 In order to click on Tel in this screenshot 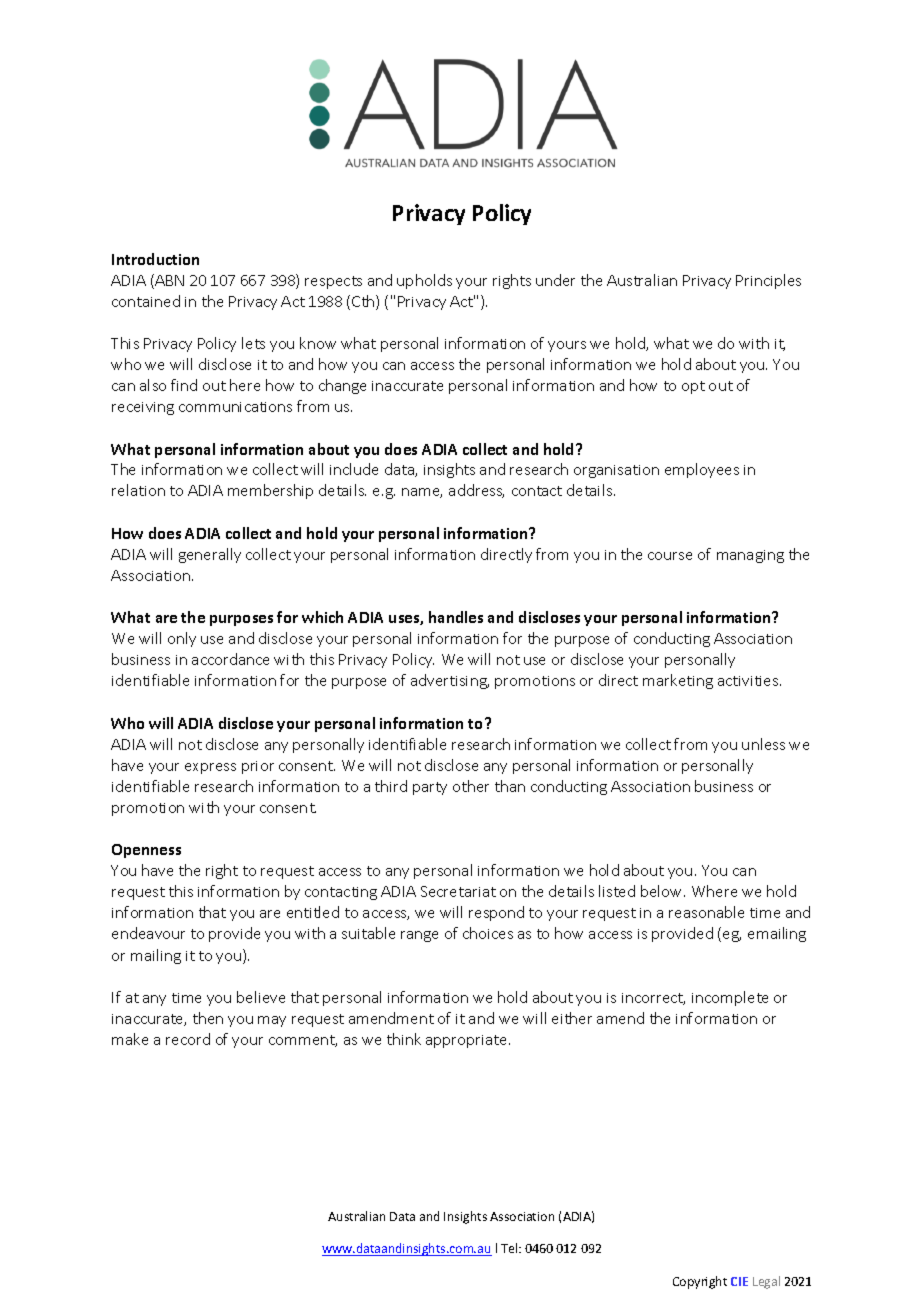, I will do `click(510, 1248)`.
